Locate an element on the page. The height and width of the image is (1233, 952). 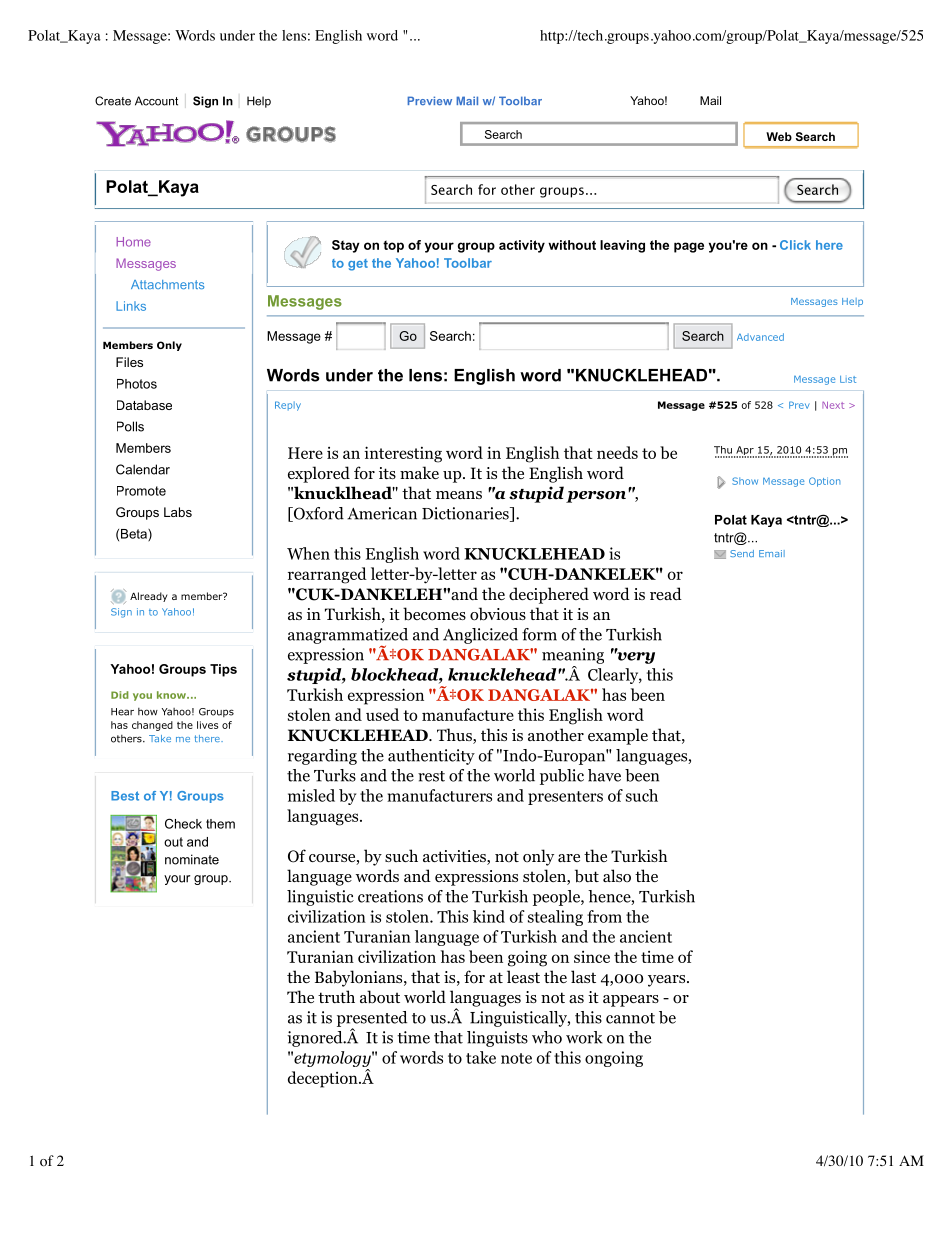
activity is located at coordinates (522, 246).
